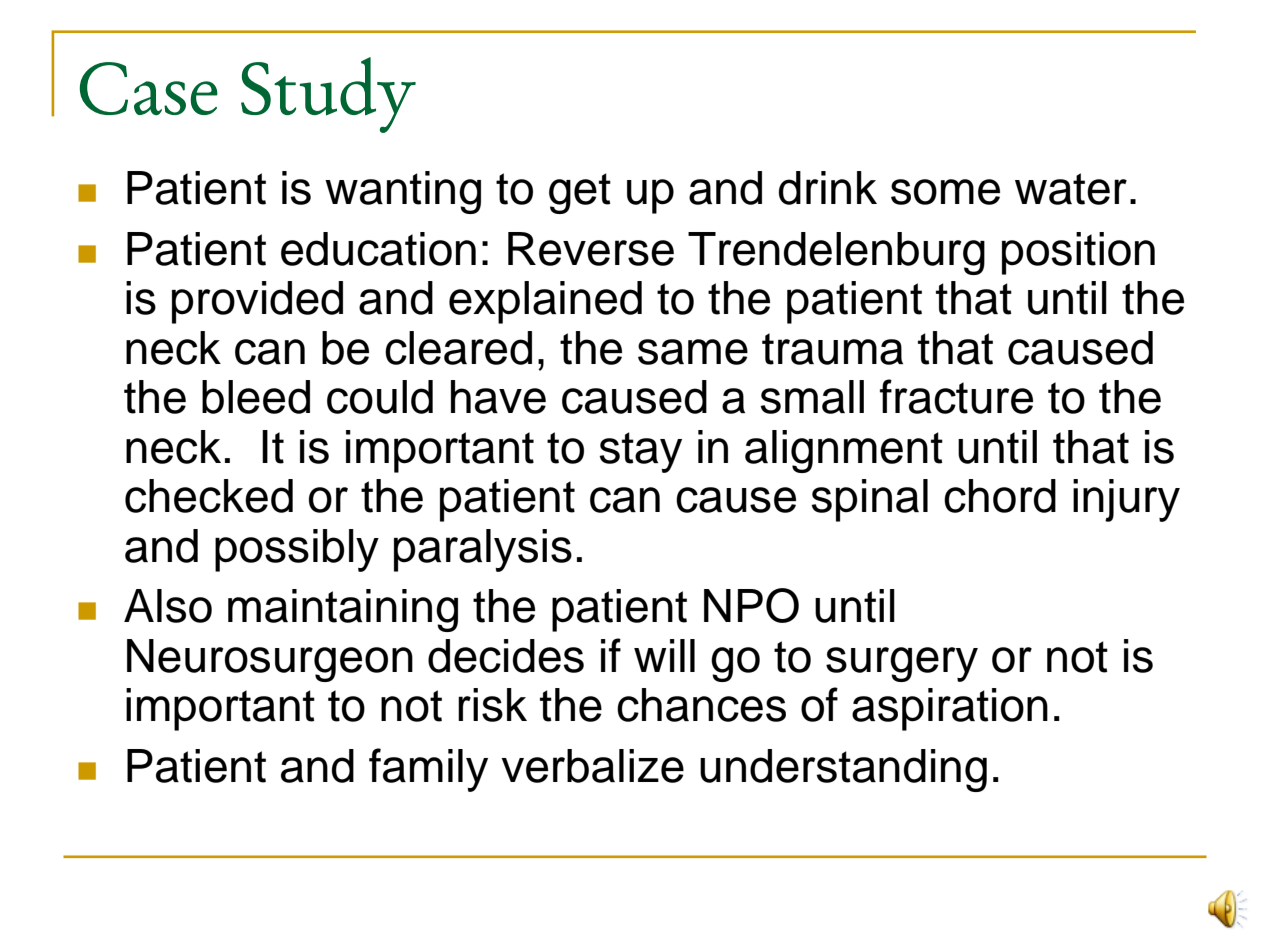  Describe the element at coordinates (832, 349) in the screenshot. I see `trauma` at that location.
